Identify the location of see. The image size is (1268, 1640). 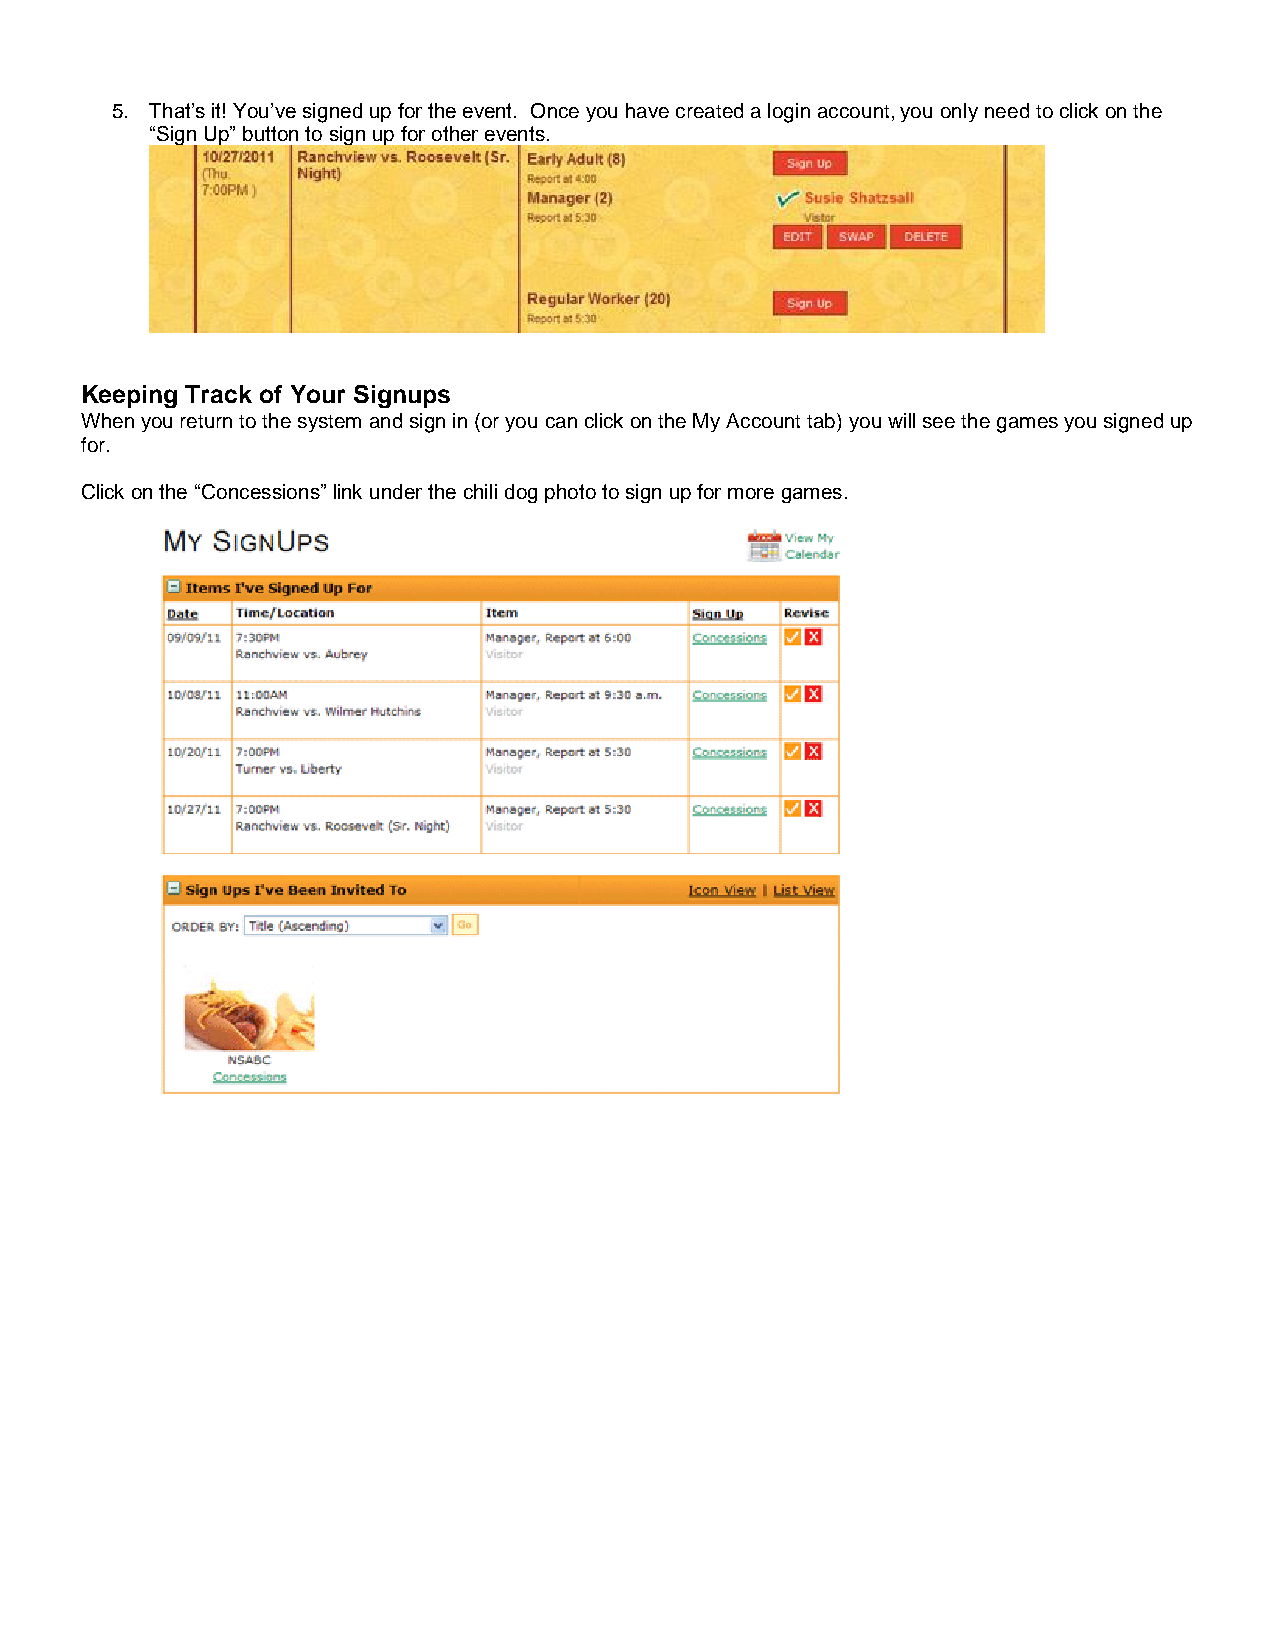
(939, 422).
